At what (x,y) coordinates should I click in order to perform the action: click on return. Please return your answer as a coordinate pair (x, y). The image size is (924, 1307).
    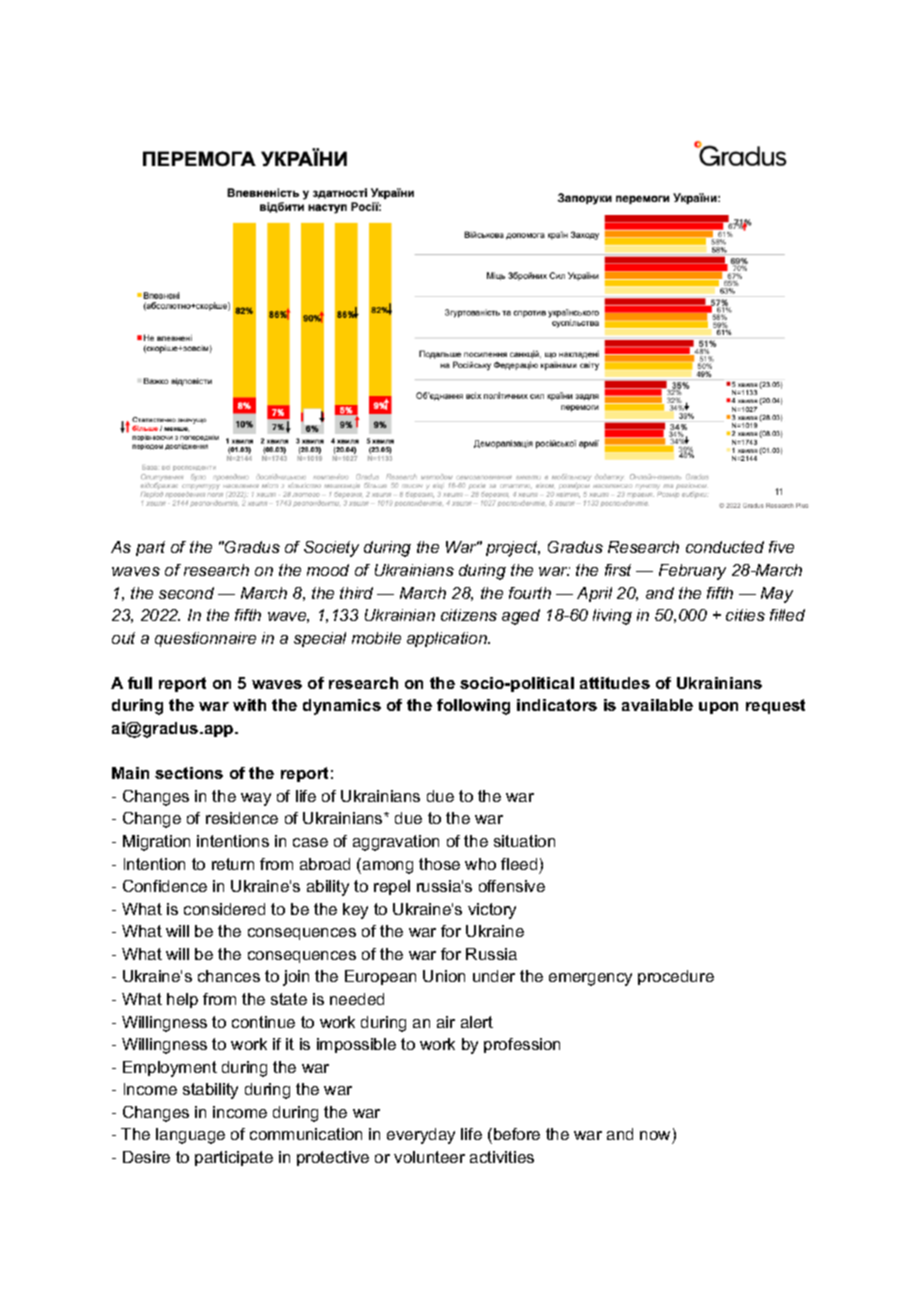
    Looking at the image, I should click on (233, 864).
